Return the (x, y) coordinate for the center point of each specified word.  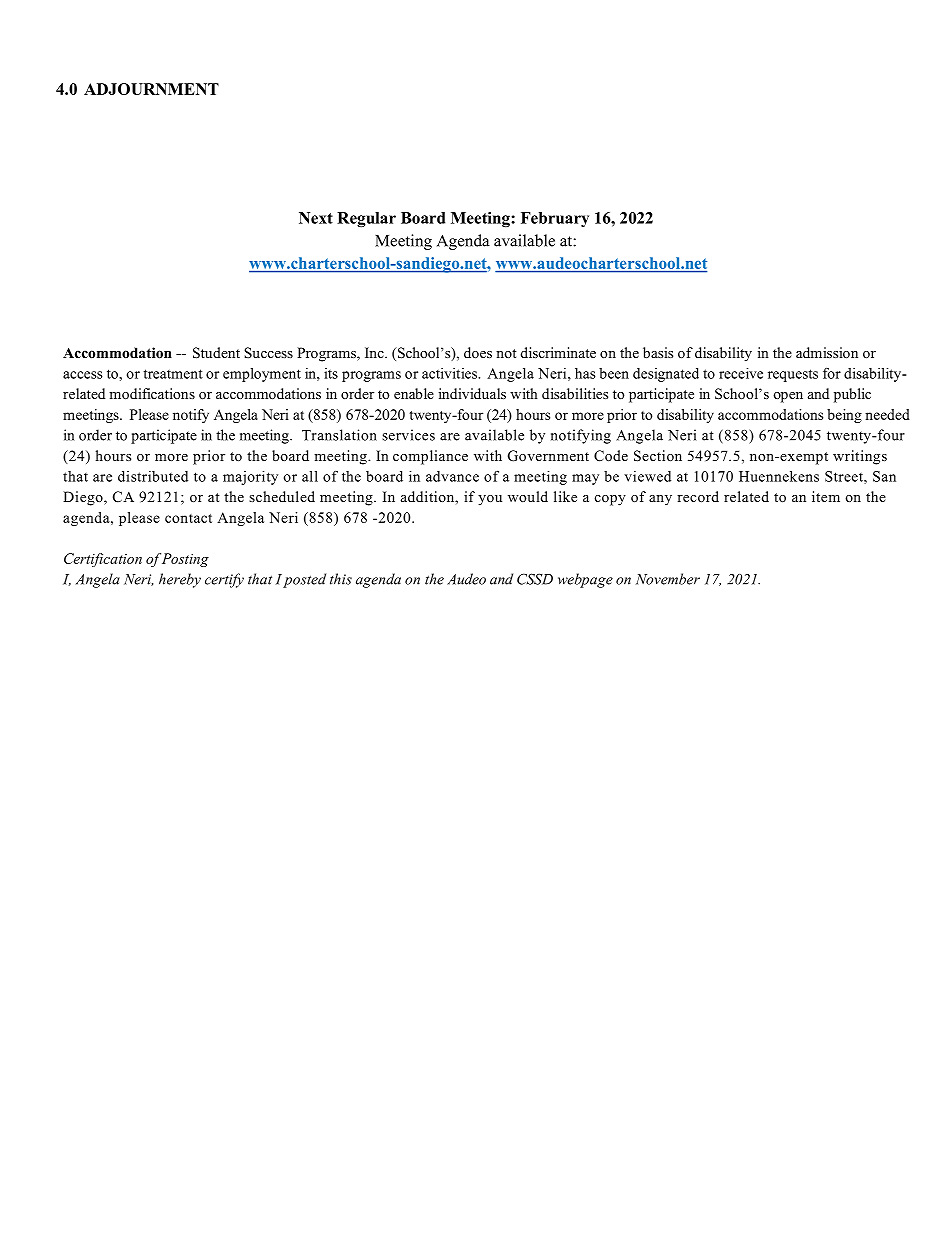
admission (827, 352)
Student (216, 353)
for (832, 373)
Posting (185, 560)
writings (860, 457)
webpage (585, 580)
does (478, 352)
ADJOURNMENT (151, 89)
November (668, 579)
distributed (153, 476)
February (555, 219)
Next (316, 218)
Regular (366, 219)
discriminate (558, 352)
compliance (430, 457)
